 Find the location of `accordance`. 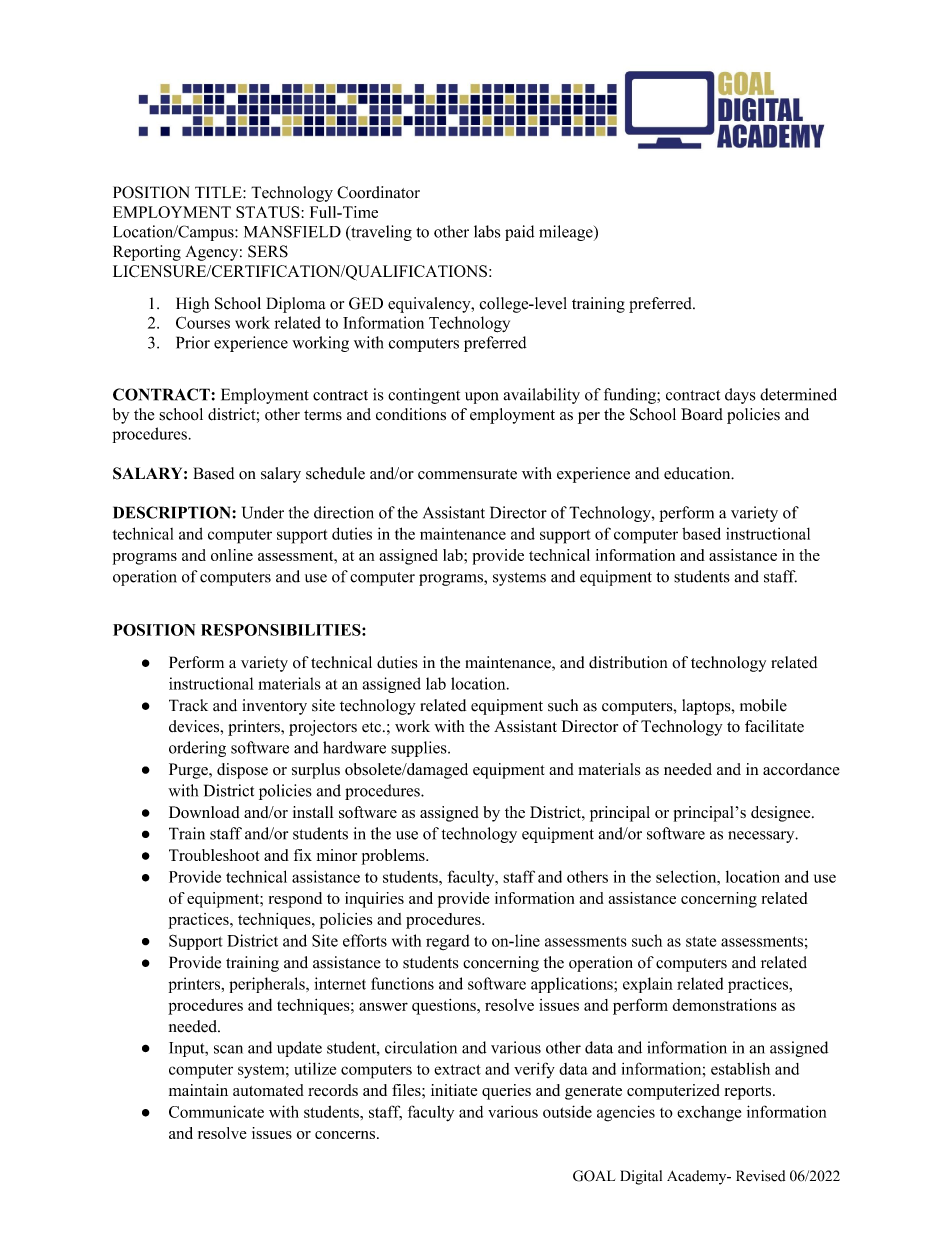

accordance is located at coordinates (801, 769).
